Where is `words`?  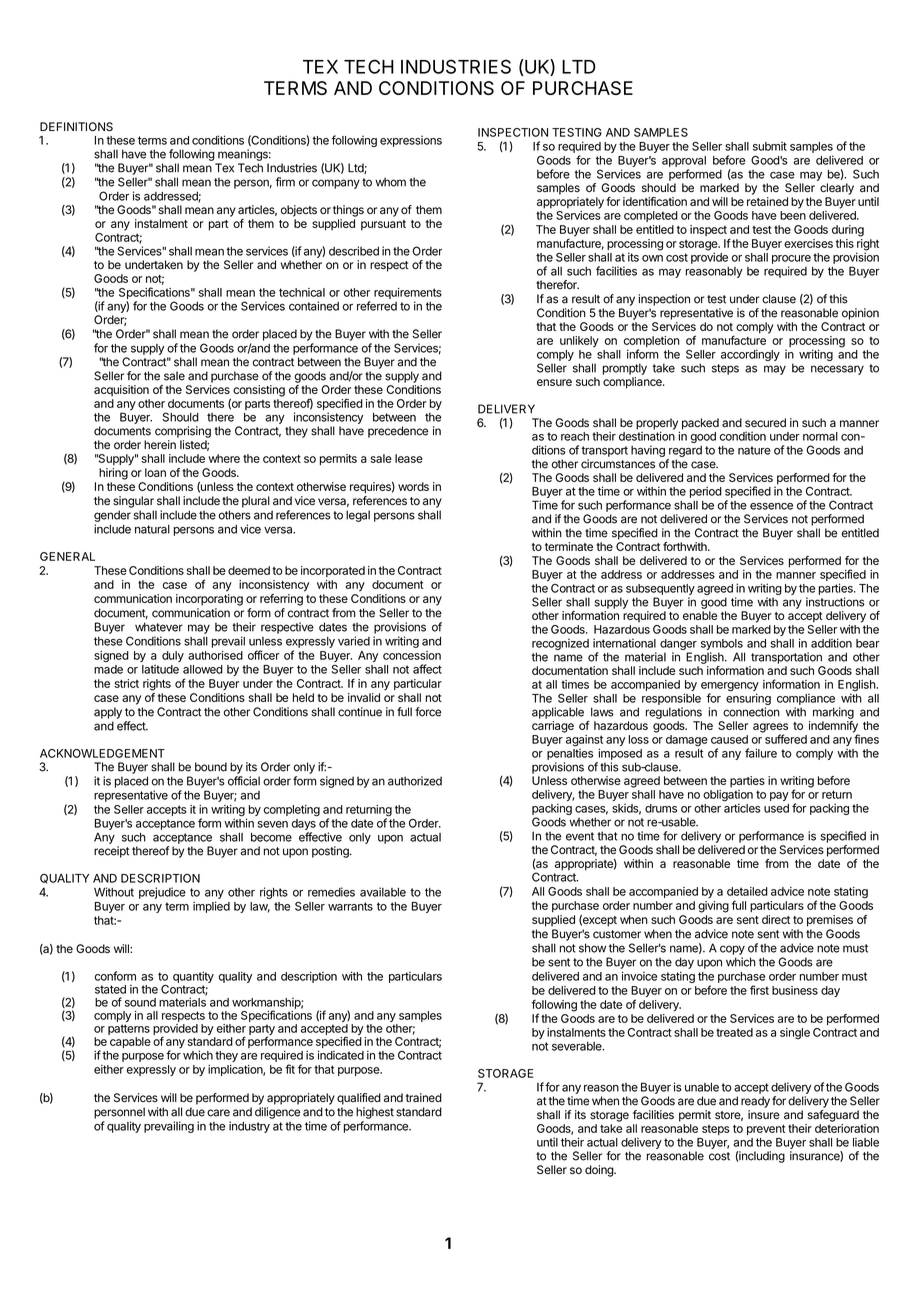 words is located at coordinates (413, 486).
